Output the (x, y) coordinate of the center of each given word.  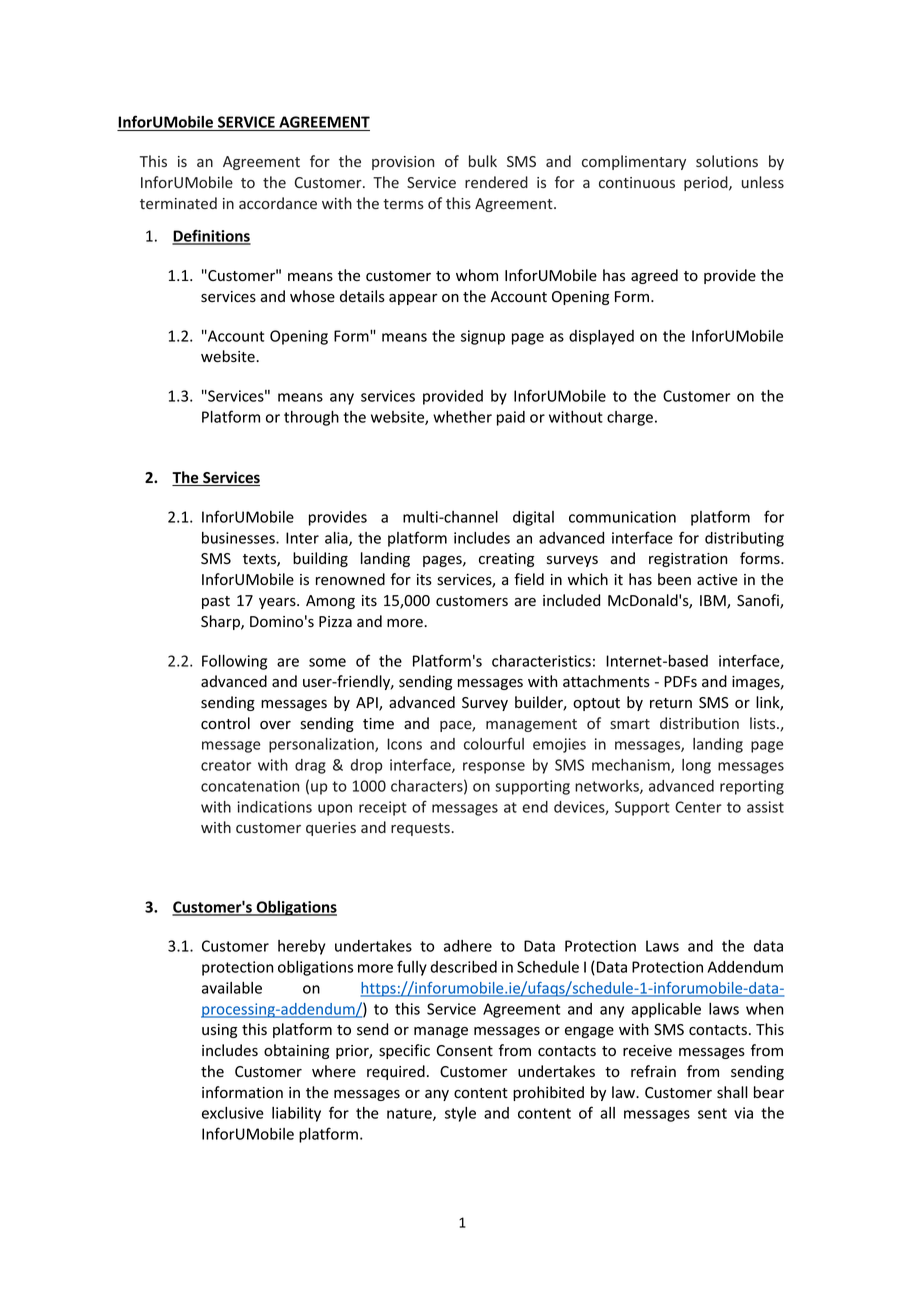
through (311, 418)
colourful (494, 743)
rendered (496, 182)
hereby (301, 947)
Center (698, 807)
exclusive (233, 1113)
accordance (278, 203)
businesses (239, 538)
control (225, 723)
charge (630, 418)
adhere (468, 946)
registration (688, 560)
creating (506, 560)
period (707, 183)
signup (483, 337)
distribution (699, 723)
